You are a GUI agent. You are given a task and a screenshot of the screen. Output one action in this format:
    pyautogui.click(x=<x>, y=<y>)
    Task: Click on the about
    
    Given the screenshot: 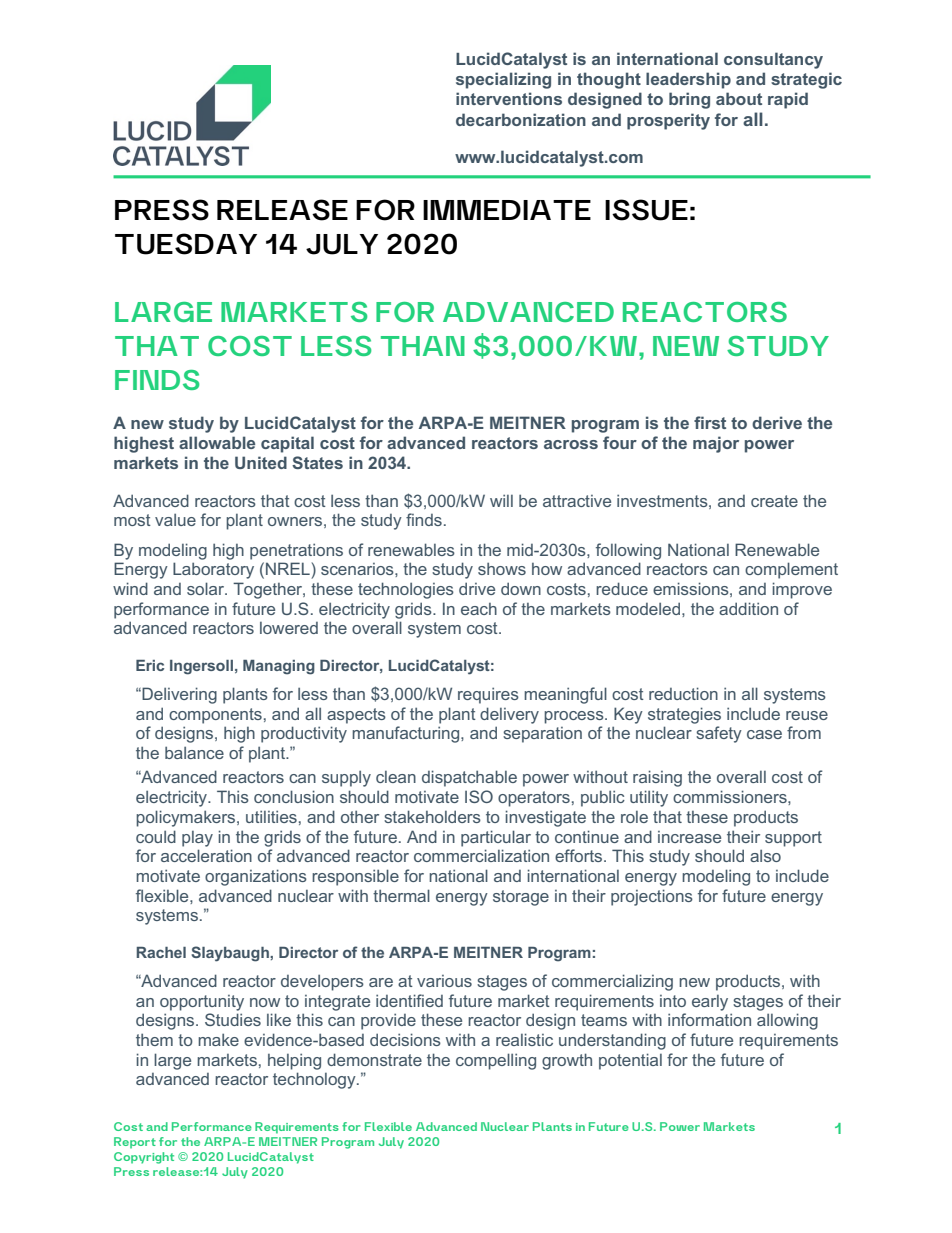 What is the action you would take?
    pyautogui.click(x=739, y=98)
